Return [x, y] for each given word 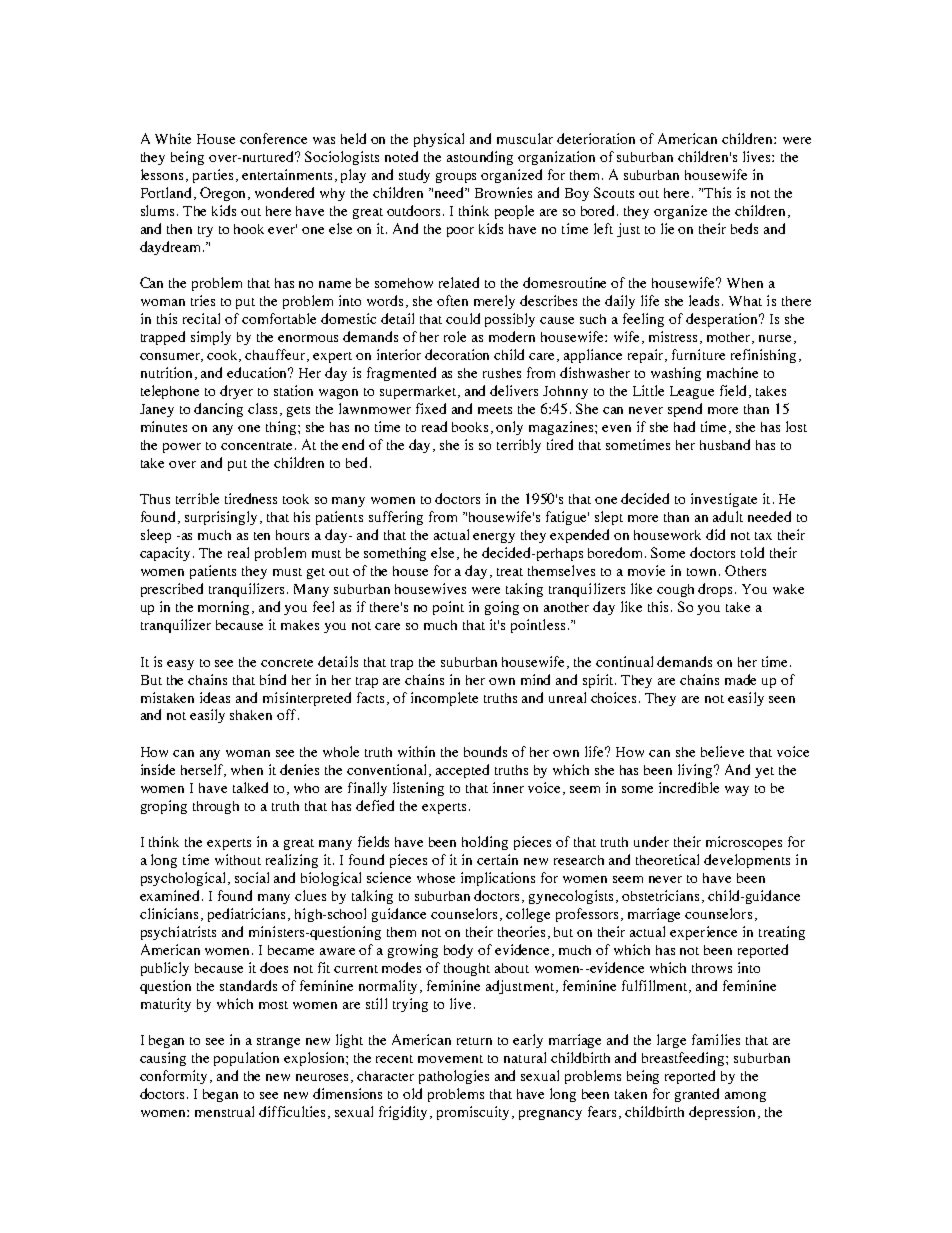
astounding [480, 158]
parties [213, 176]
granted [697, 1095]
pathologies [454, 1077]
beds [744, 228]
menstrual [224, 1111]
